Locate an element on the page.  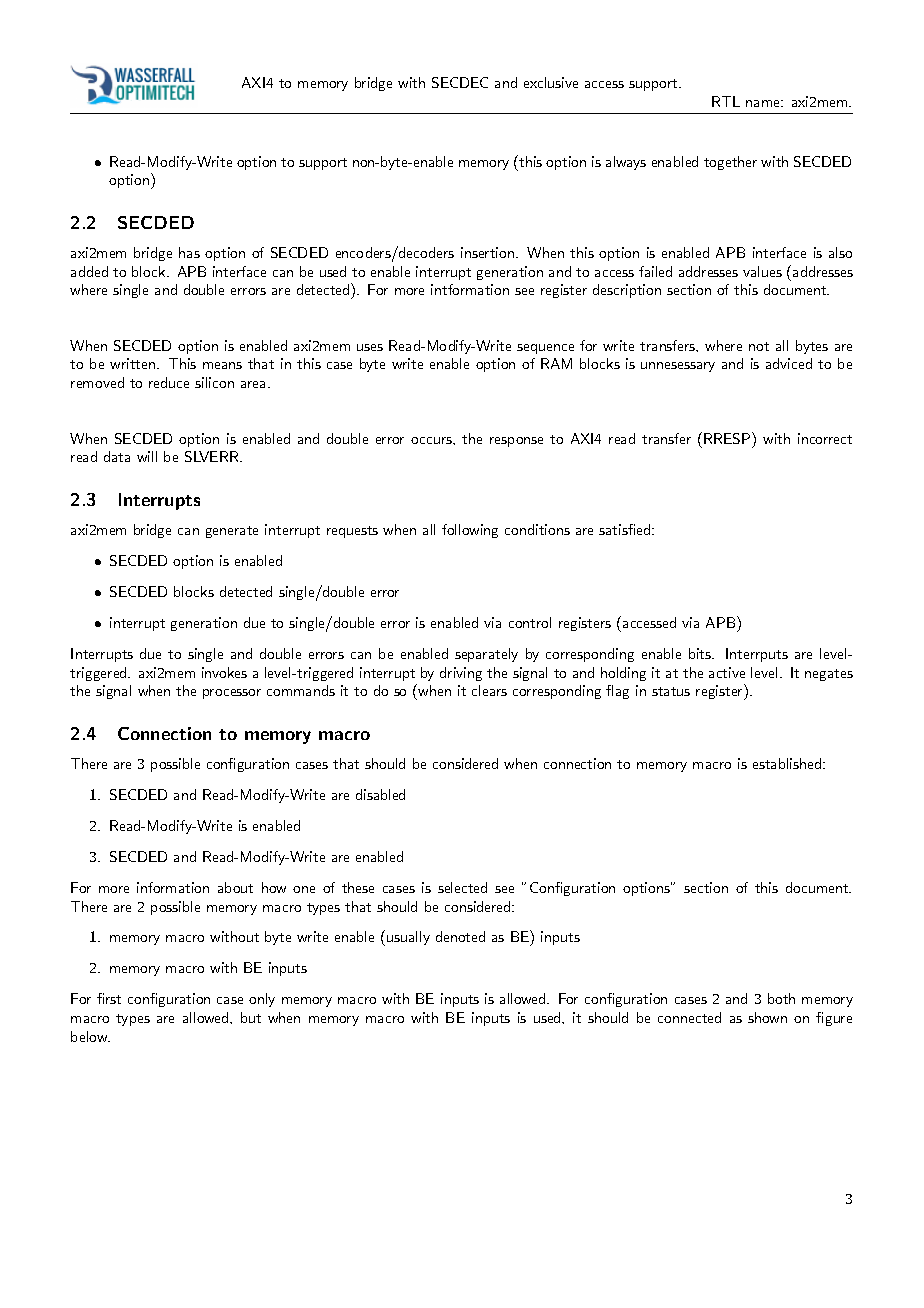
processor is located at coordinates (232, 694).
